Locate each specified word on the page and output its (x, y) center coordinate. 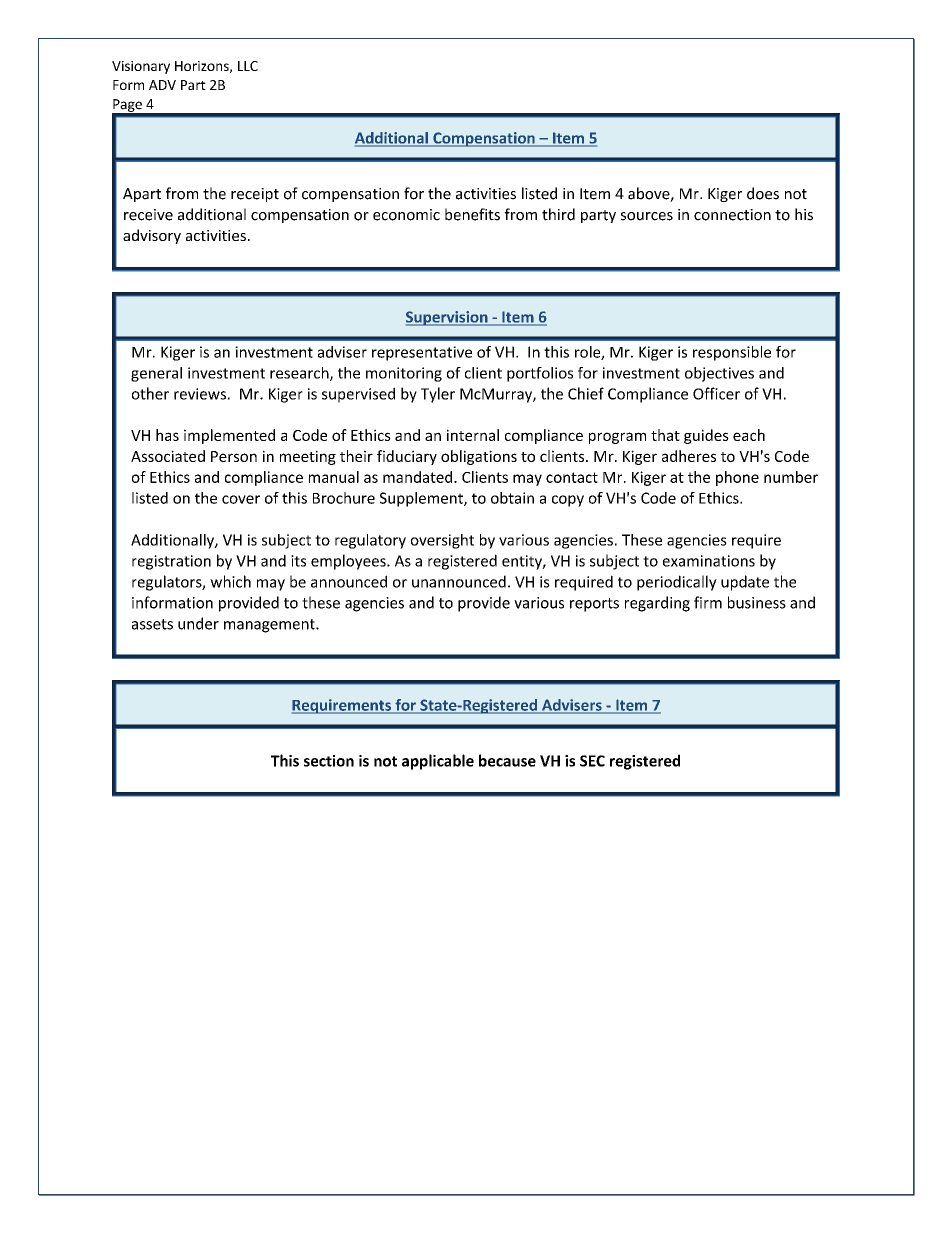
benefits (472, 214)
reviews (200, 394)
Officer (716, 393)
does (763, 193)
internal (473, 435)
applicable (438, 762)
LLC (248, 66)
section (329, 761)
